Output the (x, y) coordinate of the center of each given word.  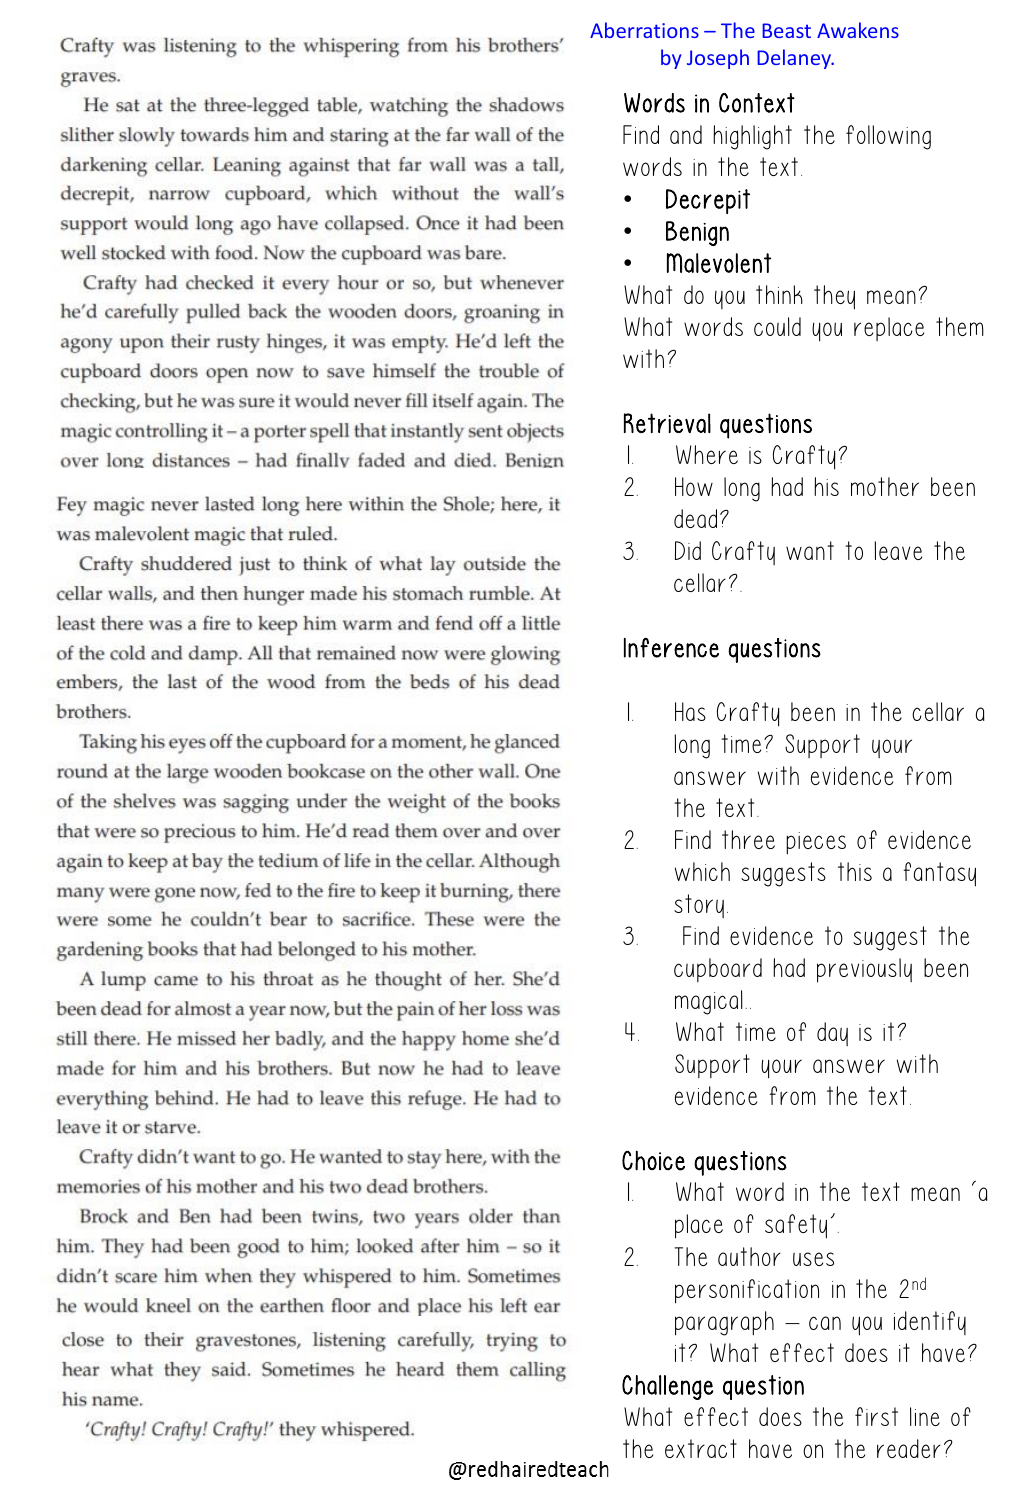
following (888, 137)
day (832, 1034)
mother (885, 486)
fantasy (939, 874)
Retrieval (667, 423)
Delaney (795, 59)
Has (690, 711)
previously (864, 970)
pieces (816, 843)
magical (709, 1002)
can (825, 1323)
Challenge (668, 1387)
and (686, 134)
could (777, 326)
